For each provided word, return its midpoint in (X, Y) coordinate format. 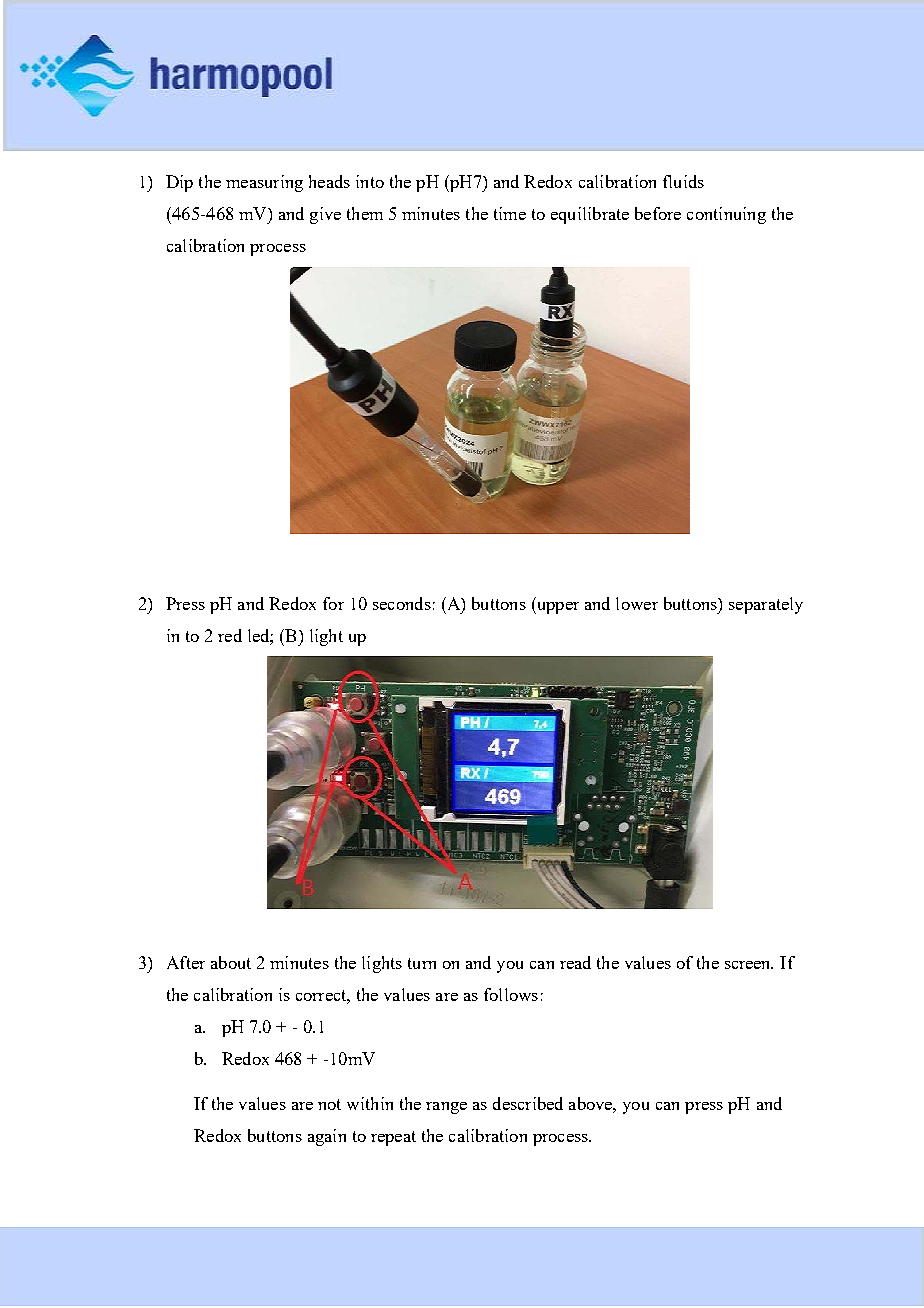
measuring (264, 183)
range (446, 1108)
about (231, 962)
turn (422, 963)
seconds (402, 603)
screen (749, 965)
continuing (726, 215)
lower (637, 603)
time (510, 213)
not (329, 1104)
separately (766, 605)
